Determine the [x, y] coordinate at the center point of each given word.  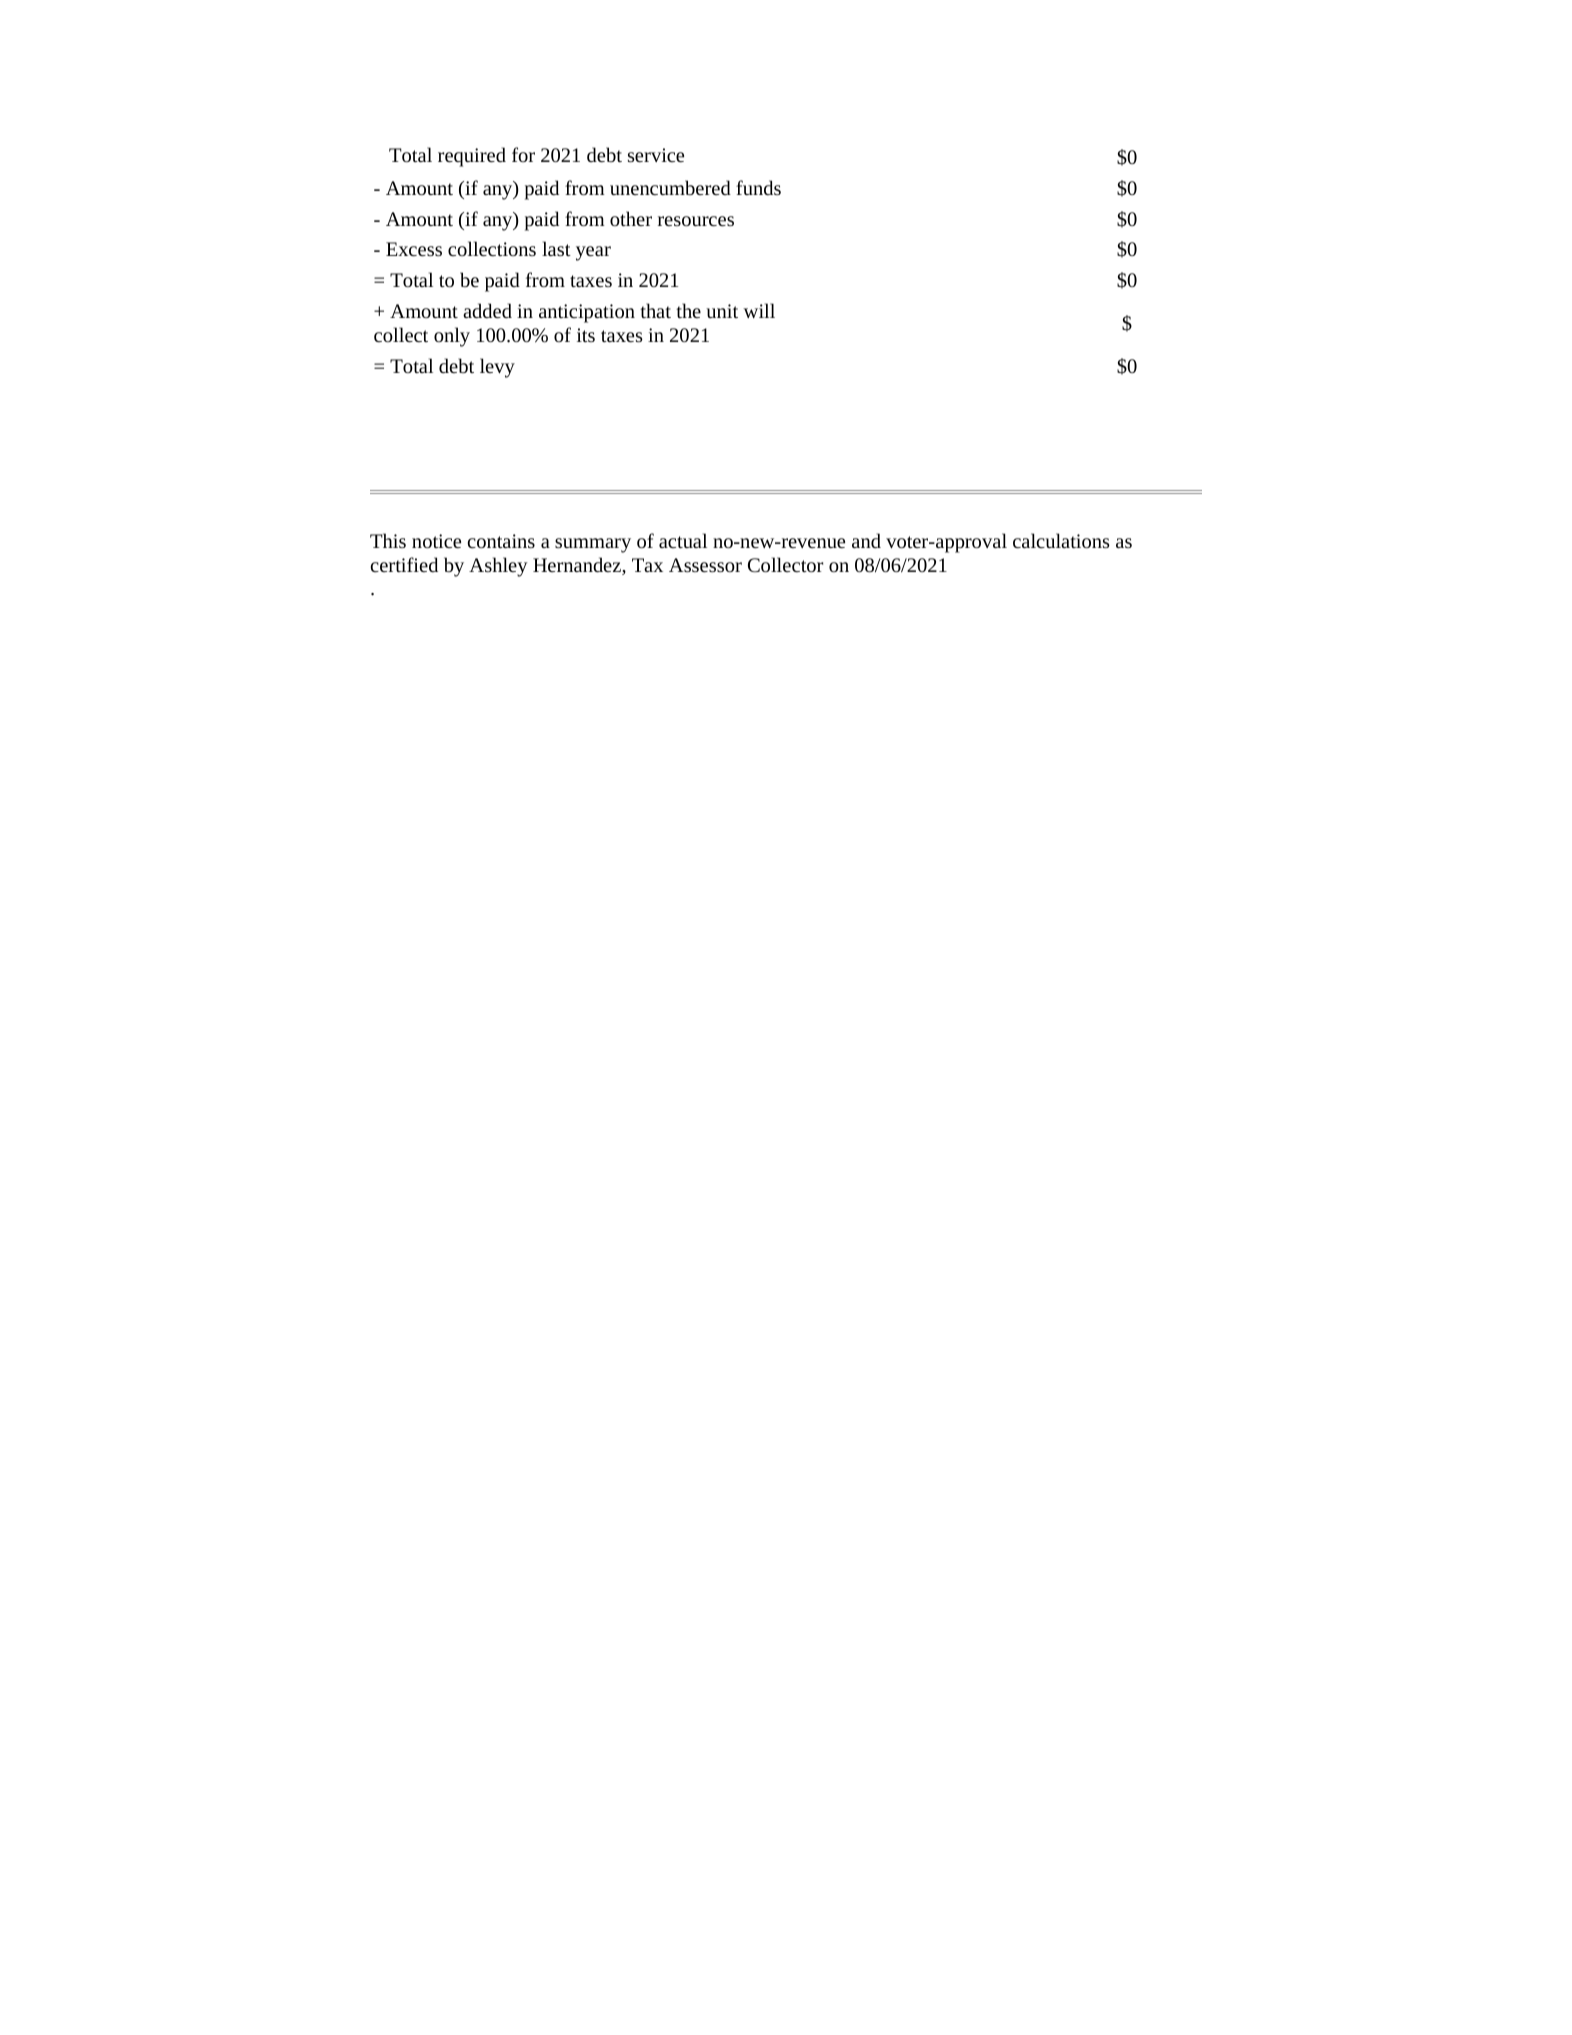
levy [497, 368]
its [586, 335]
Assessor [705, 565]
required [472, 157]
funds [758, 187]
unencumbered [670, 187]
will [759, 310]
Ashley [498, 567]
